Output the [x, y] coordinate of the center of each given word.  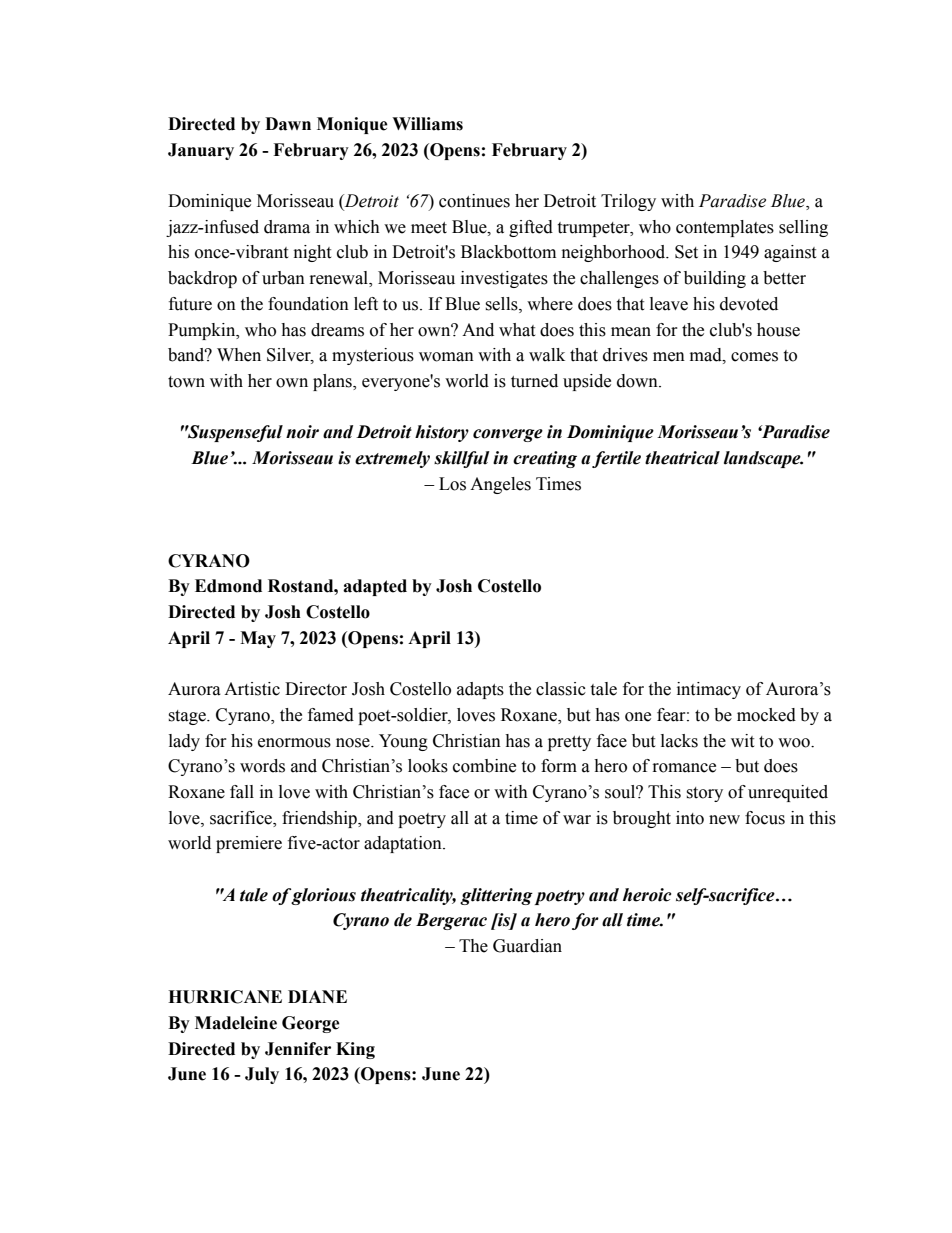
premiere [249, 844]
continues [474, 201]
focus [765, 818]
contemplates [725, 228]
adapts [480, 690]
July [262, 1075]
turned [534, 381]
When [239, 355]
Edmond [228, 586]
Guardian [527, 946]
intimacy [709, 690]
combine [484, 766]
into [690, 818]
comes [754, 357]
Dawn [288, 124]
